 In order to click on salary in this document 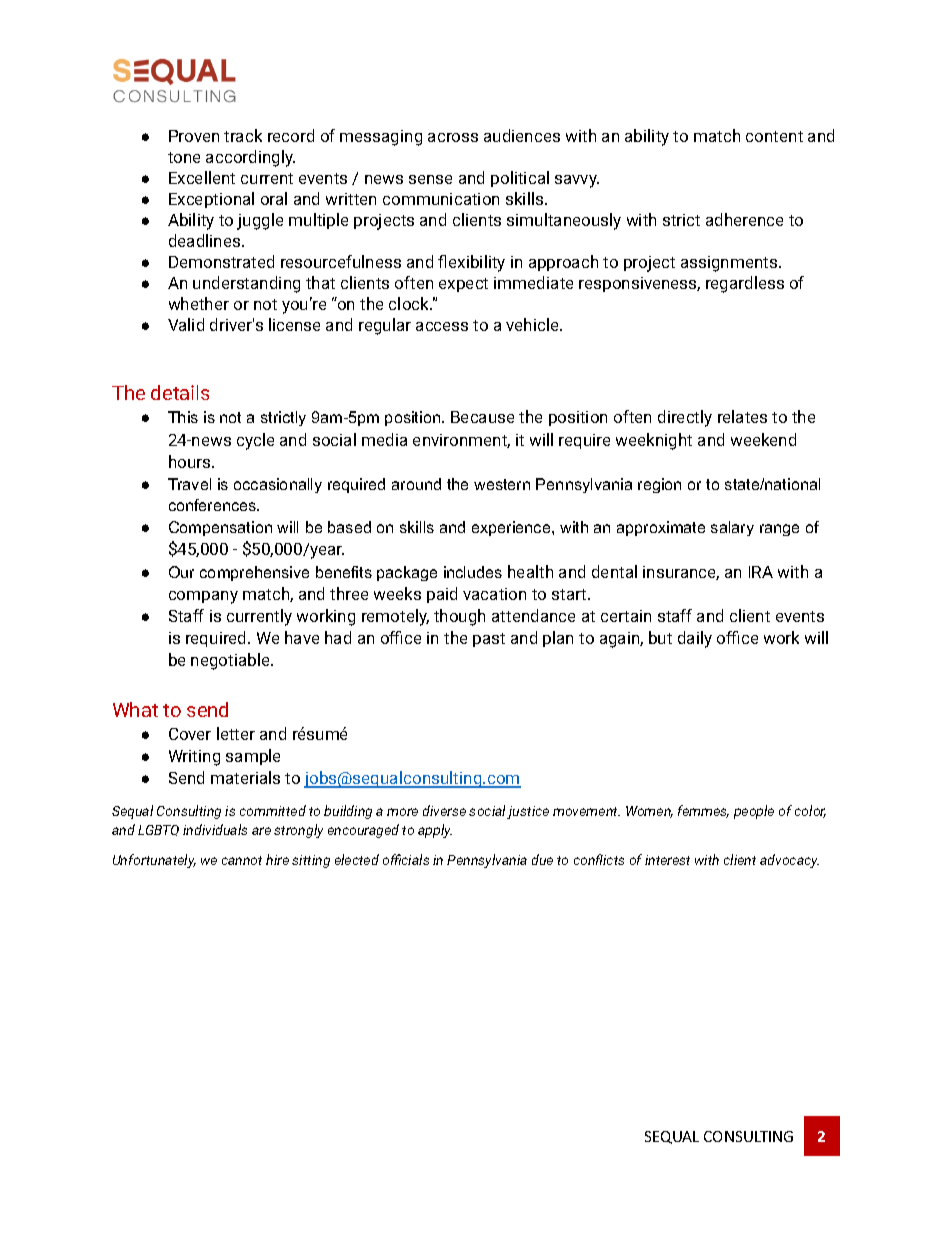, I will do `click(732, 528)`.
